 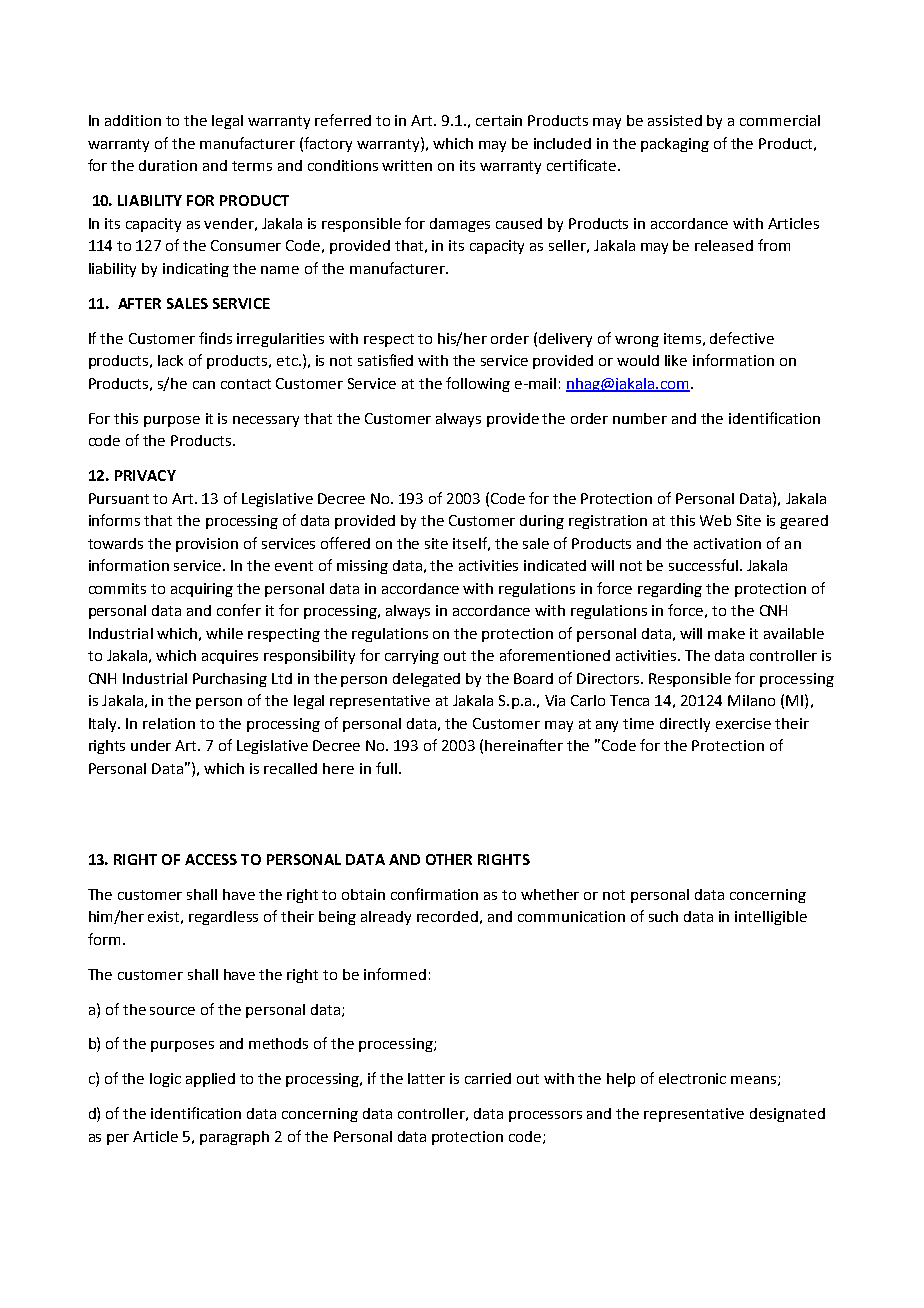 I want to click on packaging, so click(x=675, y=145).
